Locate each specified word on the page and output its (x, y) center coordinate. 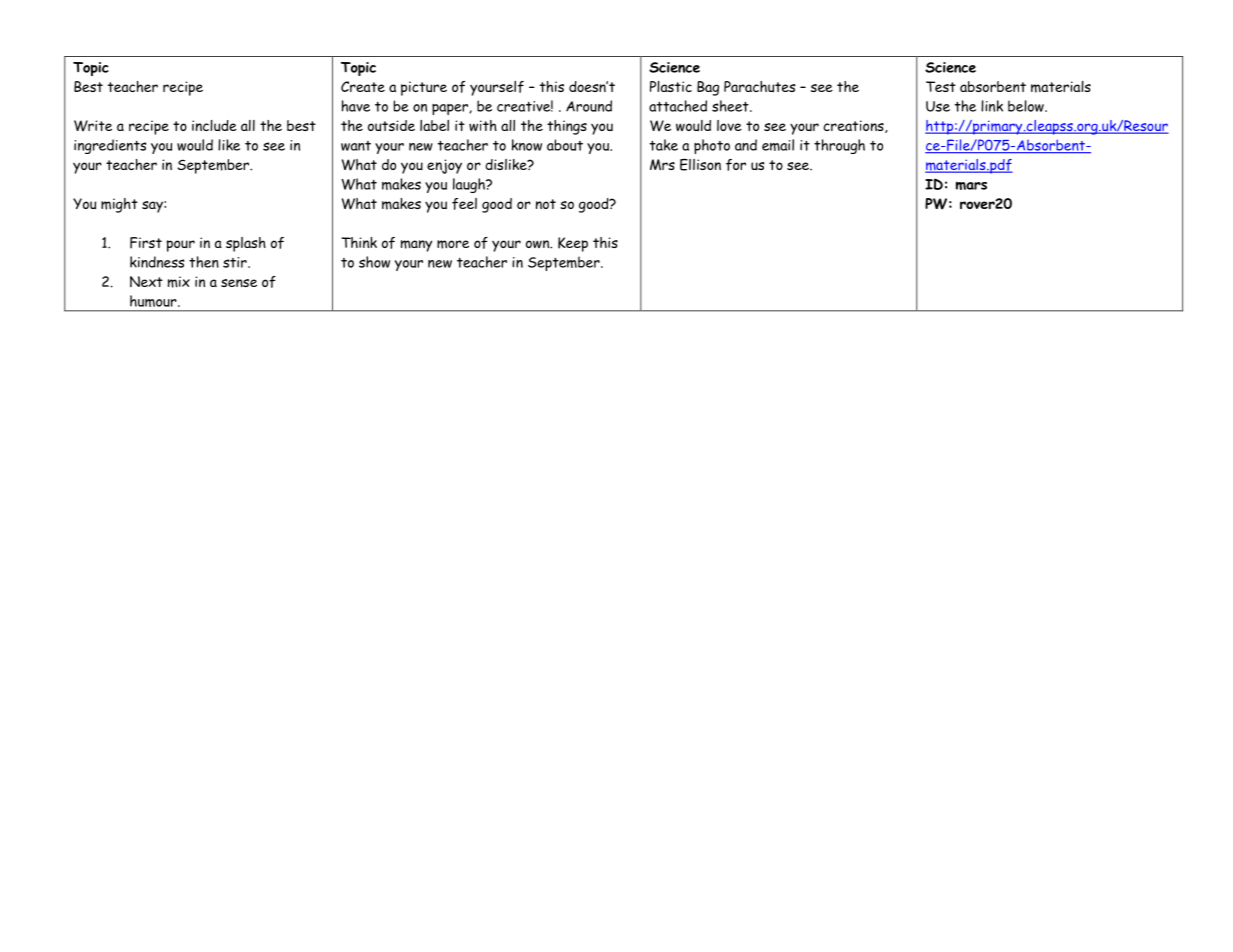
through (839, 146)
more (453, 244)
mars (971, 185)
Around (589, 106)
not (546, 204)
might (119, 205)
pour (181, 246)
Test (941, 86)
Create (363, 86)
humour (154, 301)
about (565, 145)
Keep (573, 244)
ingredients (110, 146)
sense (239, 283)
